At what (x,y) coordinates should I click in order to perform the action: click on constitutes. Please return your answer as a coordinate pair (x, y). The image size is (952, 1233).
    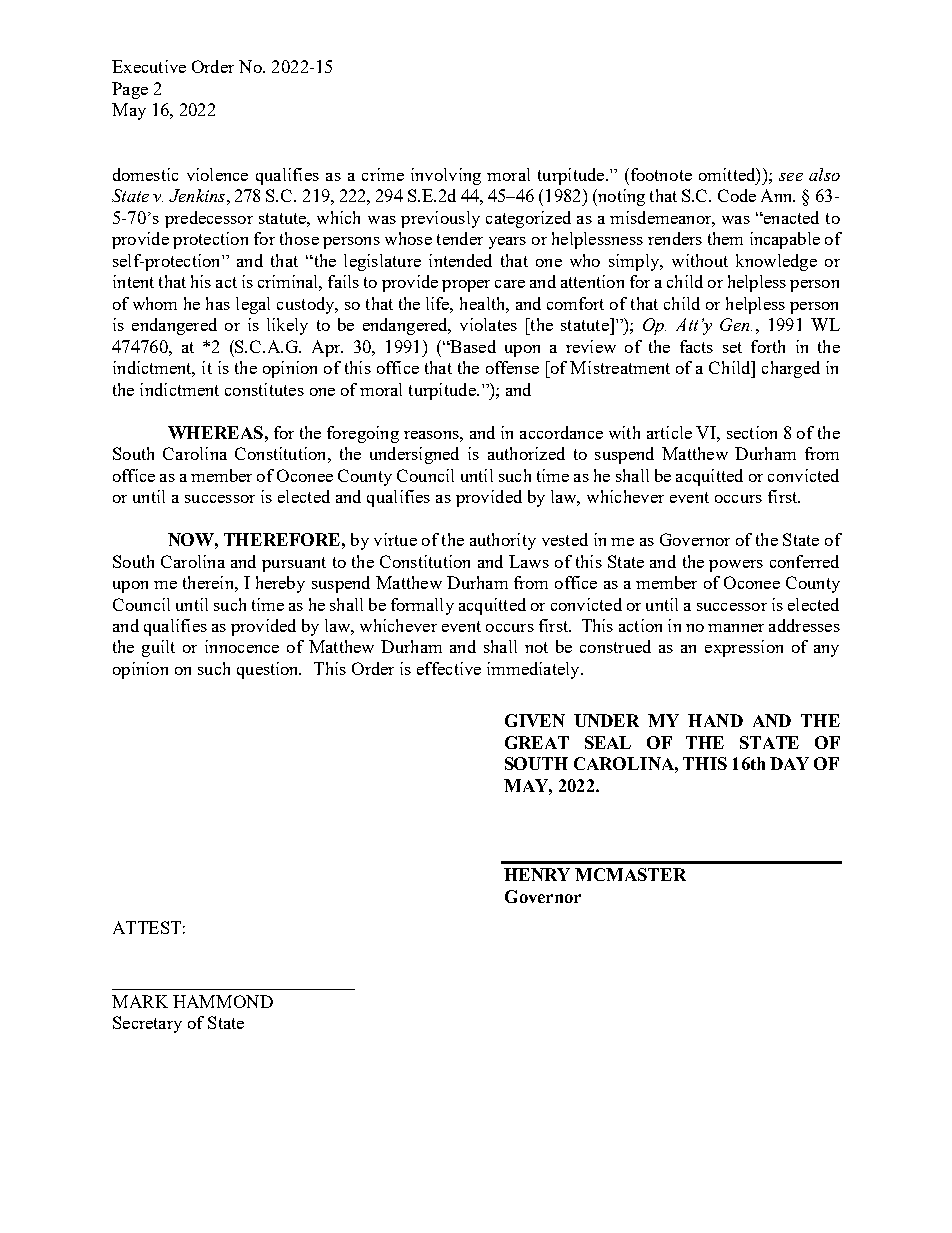
    Looking at the image, I should click on (264, 389).
